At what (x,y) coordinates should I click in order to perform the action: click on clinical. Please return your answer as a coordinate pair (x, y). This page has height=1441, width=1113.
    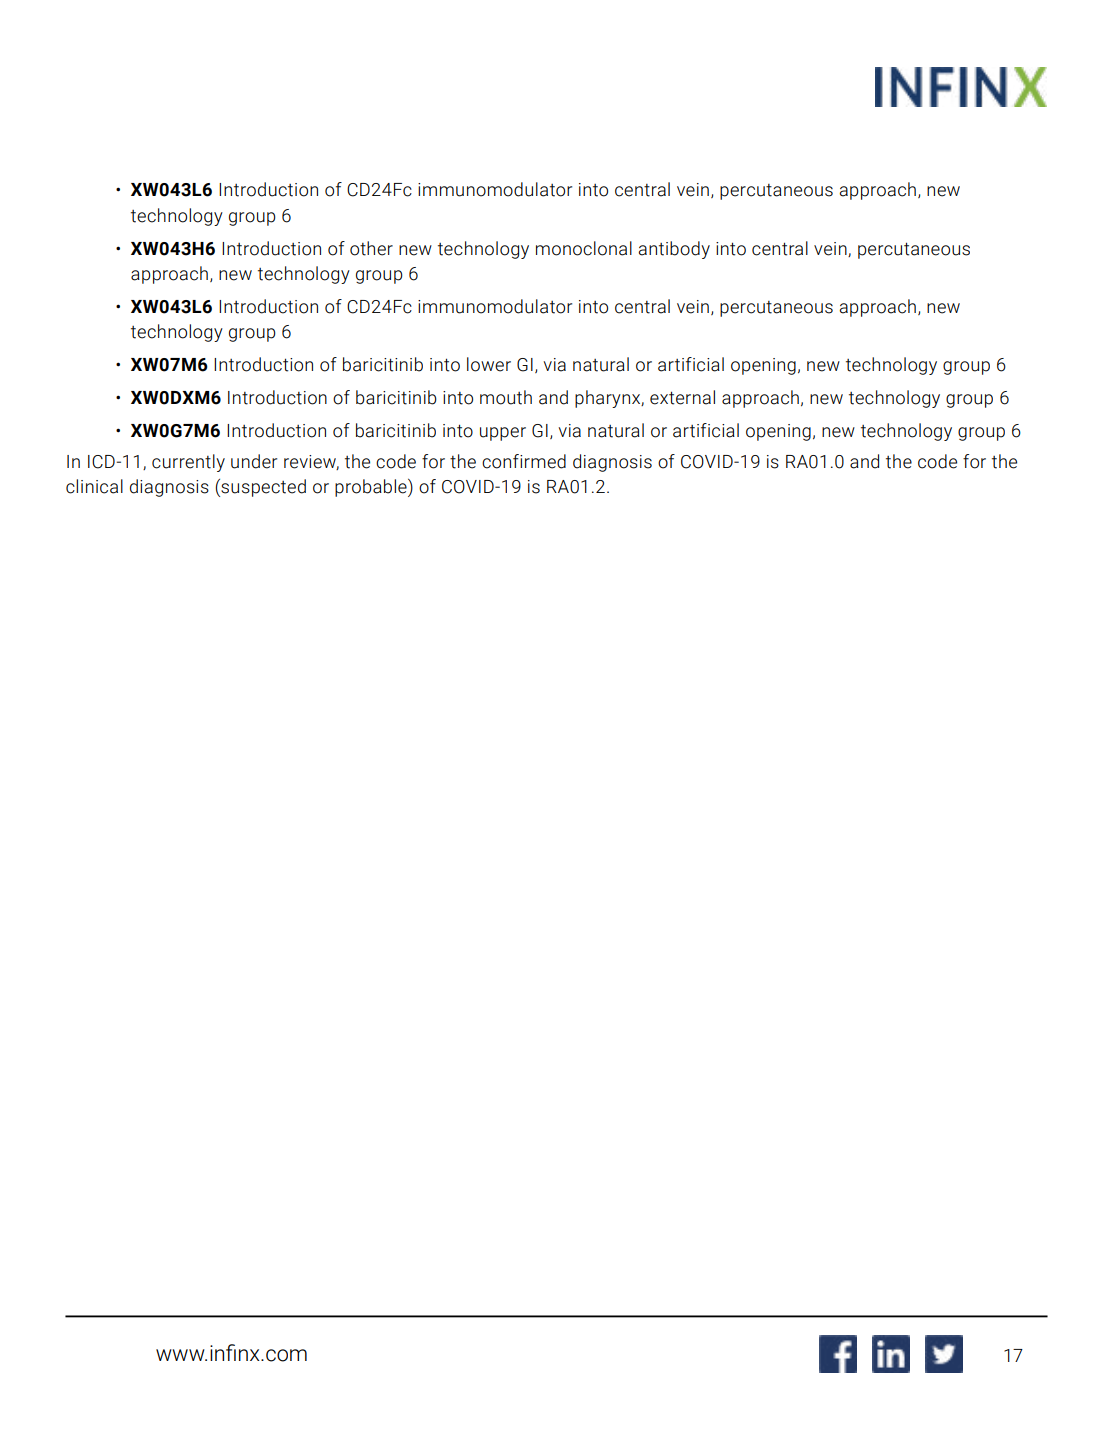
    Looking at the image, I should click on (94, 486).
